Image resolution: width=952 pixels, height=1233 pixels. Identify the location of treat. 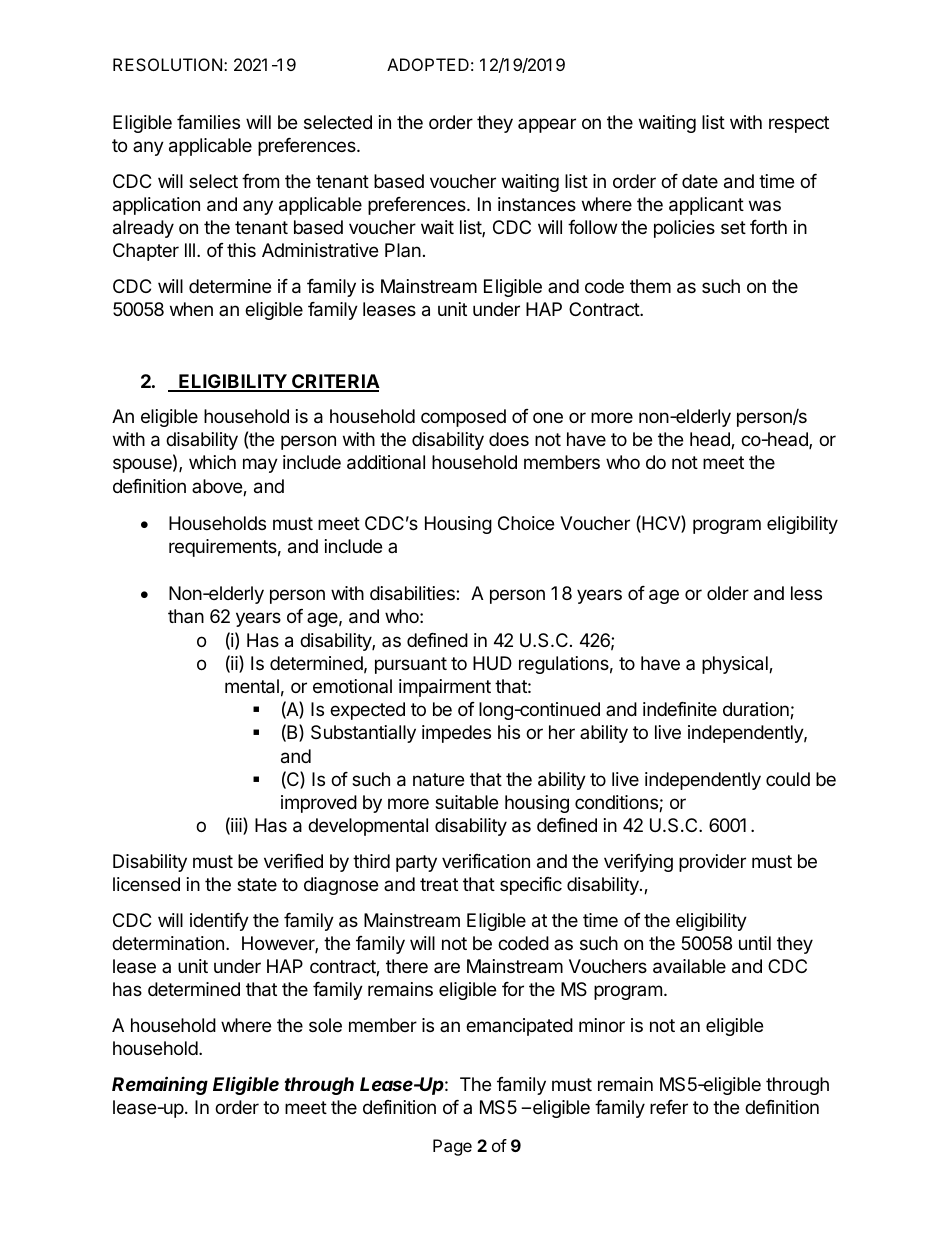
(439, 885).
